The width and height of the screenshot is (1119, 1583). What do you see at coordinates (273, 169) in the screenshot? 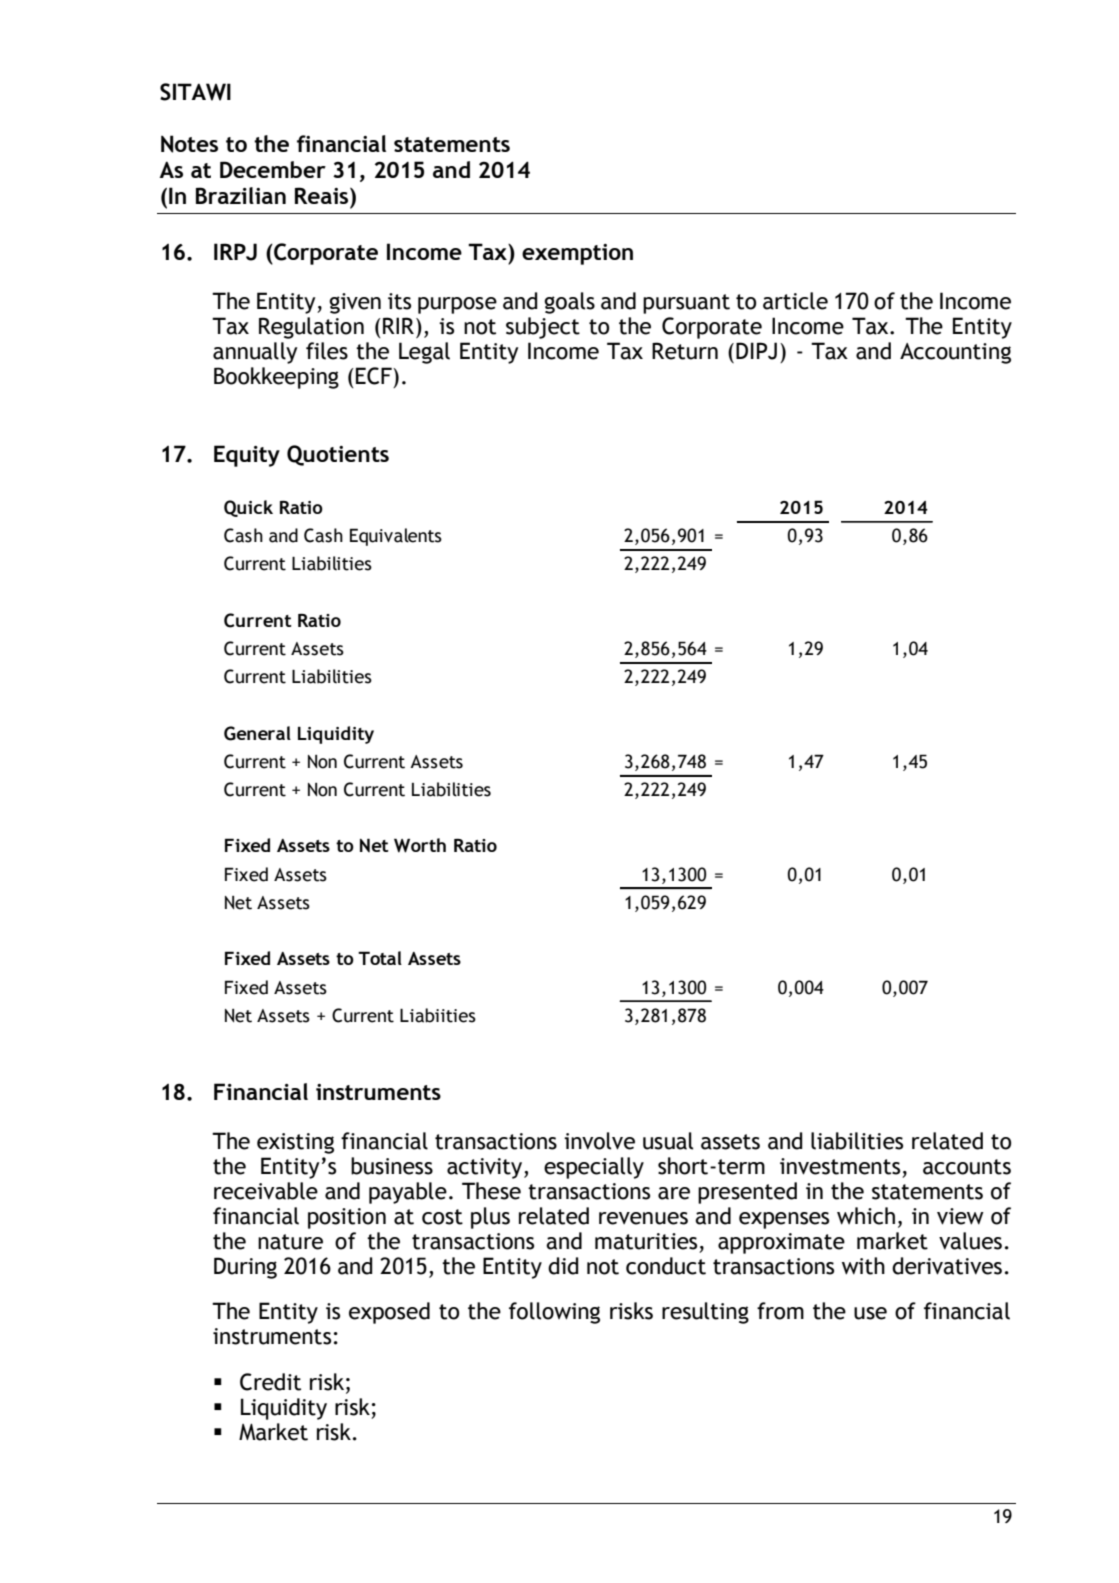
I see `December` at bounding box center [273, 169].
